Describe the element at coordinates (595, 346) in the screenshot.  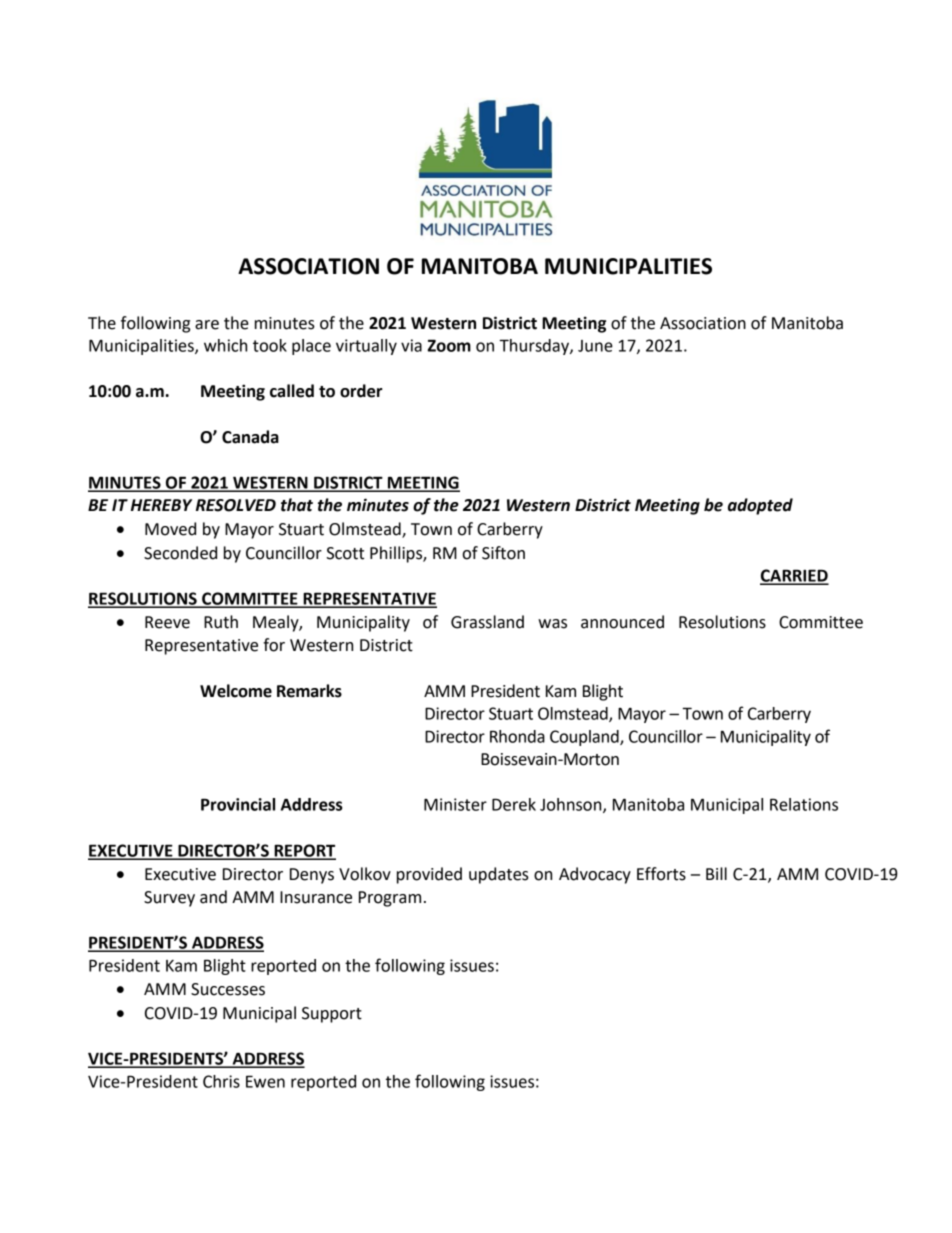
I see `June` at that location.
